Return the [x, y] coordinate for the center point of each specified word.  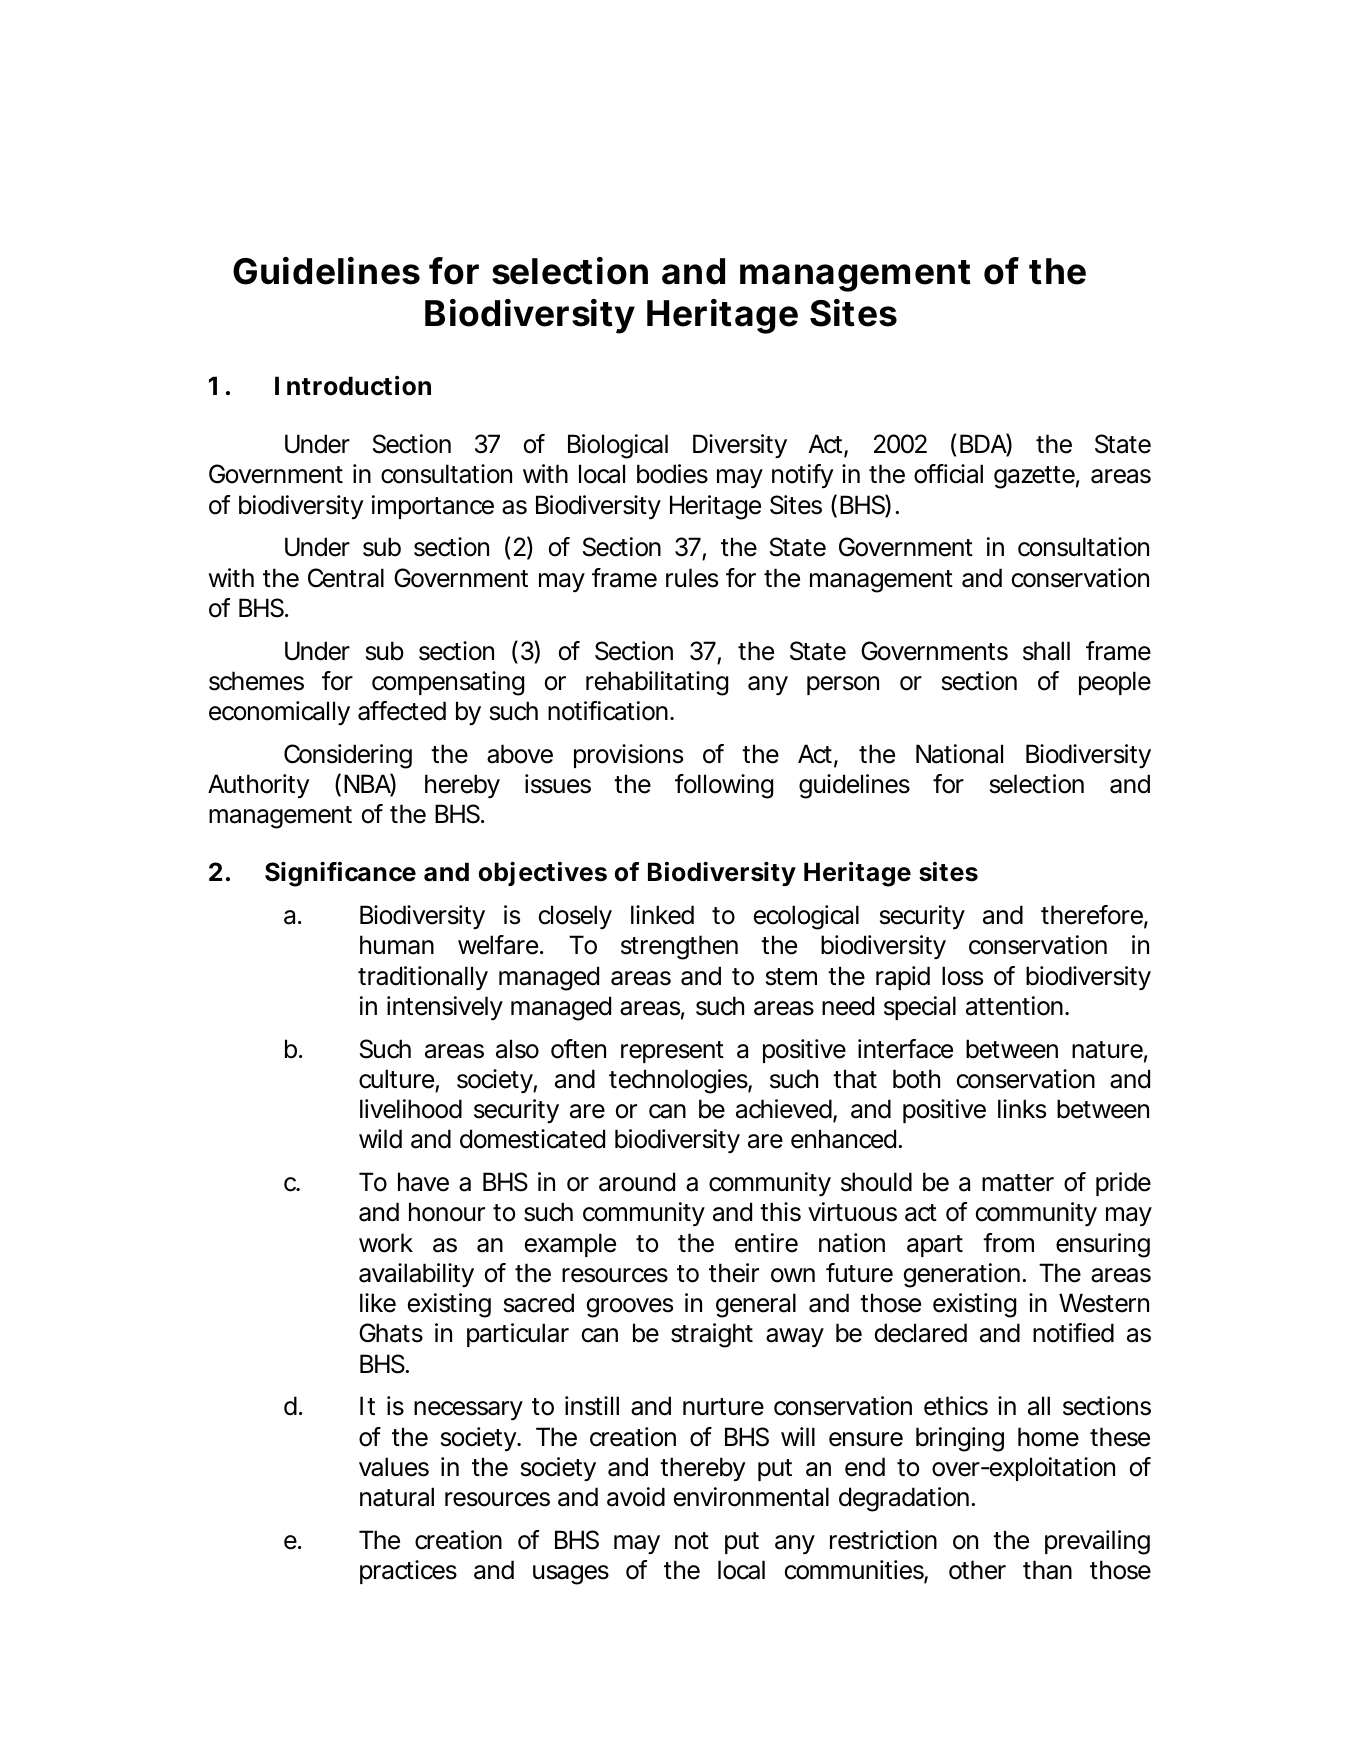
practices [408, 1572]
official [948, 474]
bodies [672, 474]
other [977, 1570]
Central [346, 578]
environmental [751, 1497]
